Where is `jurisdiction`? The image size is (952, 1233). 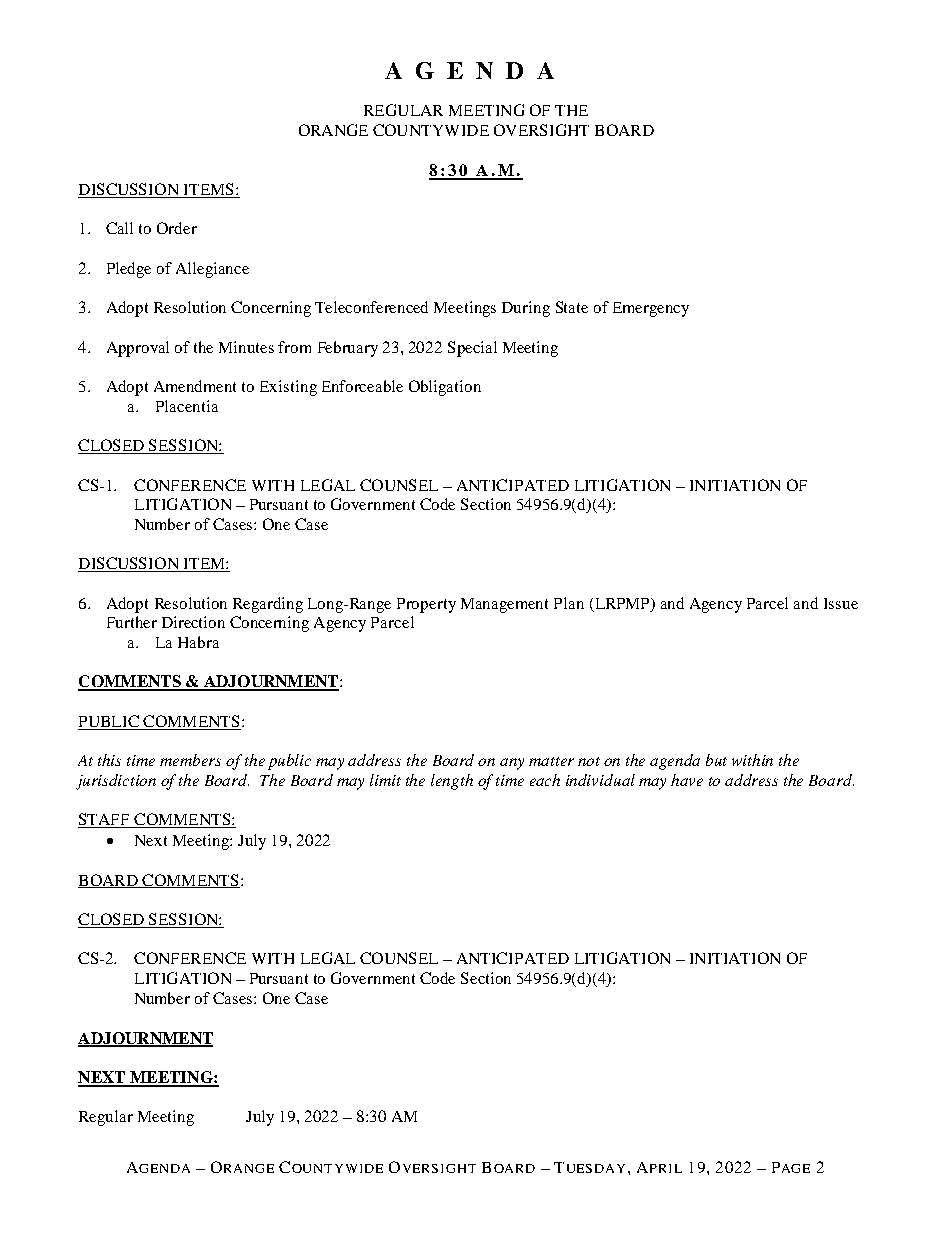 jurisdiction is located at coordinates (116, 782).
